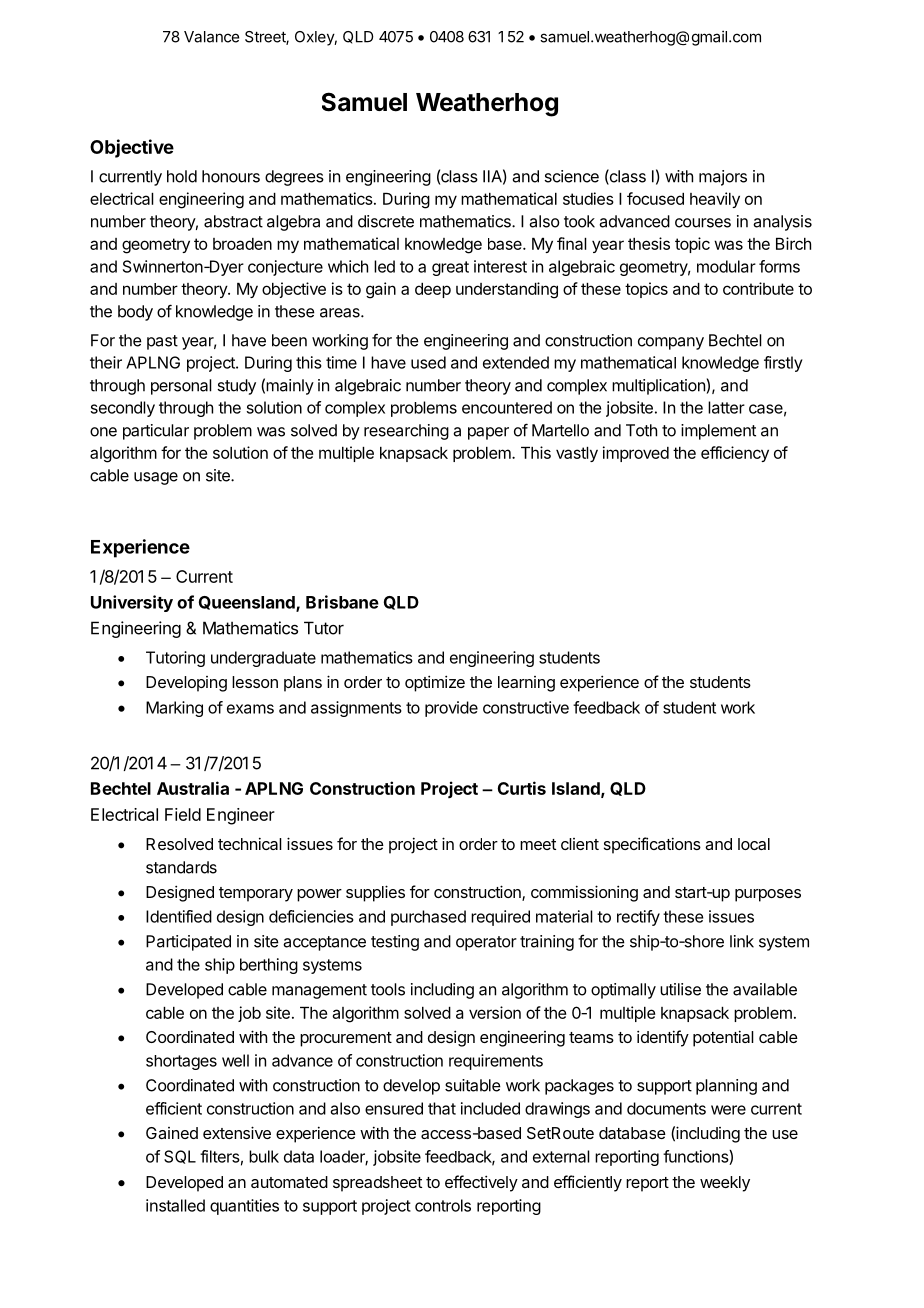 The image size is (924, 1308). What do you see at coordinates (481, 1183) in the document?
I see `effectively` at bounding box center [481, 1183].
